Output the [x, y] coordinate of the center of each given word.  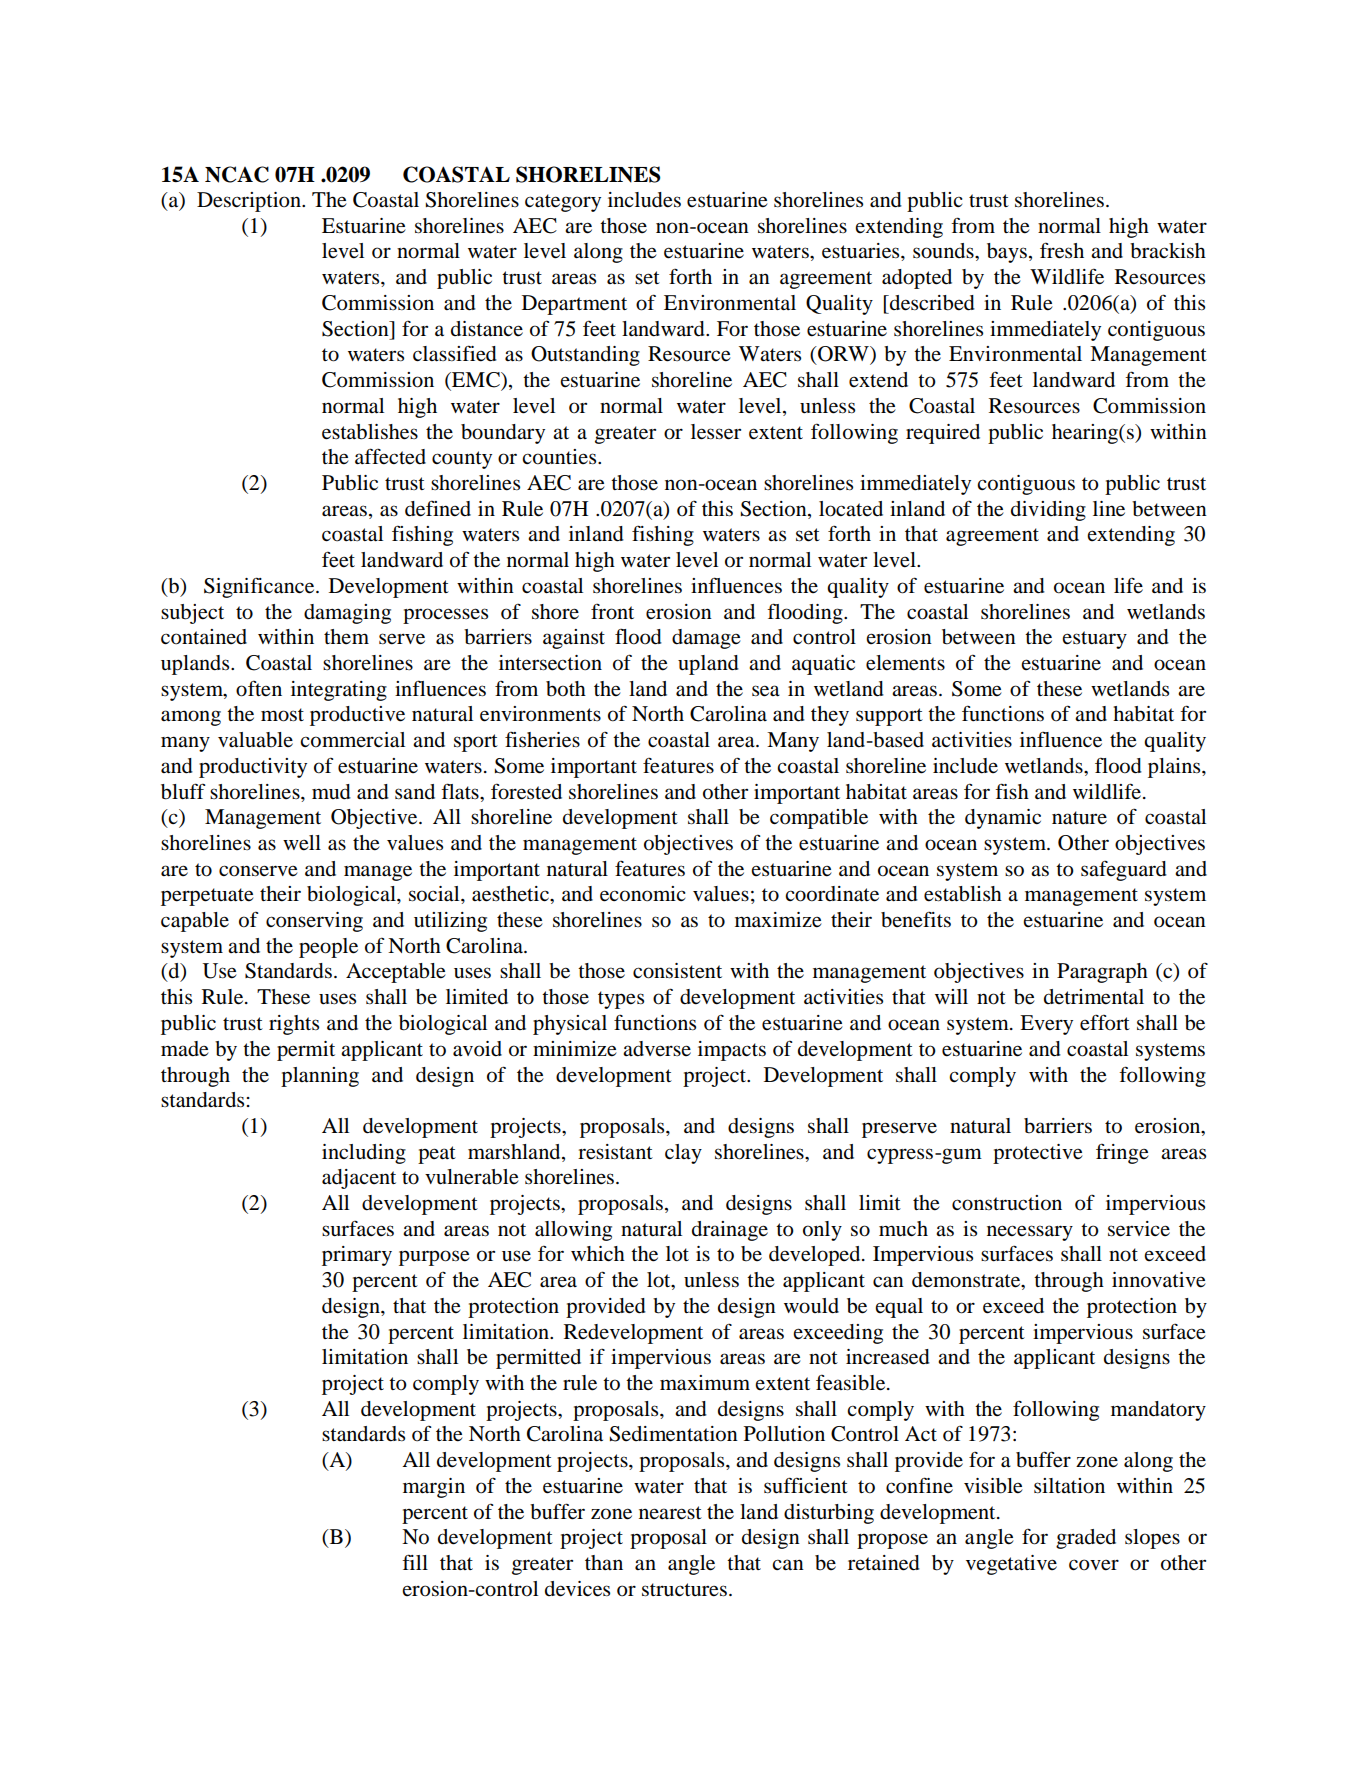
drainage [730, 1231]
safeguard [1124, 870]
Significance [260, 587]
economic [643, 894]
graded [1086, 1539]
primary [357, 1256]
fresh [1062, 250]
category [563, 203]
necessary [1030, 1233]
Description [250, 202]
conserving [314, 922]
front [612, 611]
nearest [670, 1513]
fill [415, 1562]
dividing [1048, 511]
